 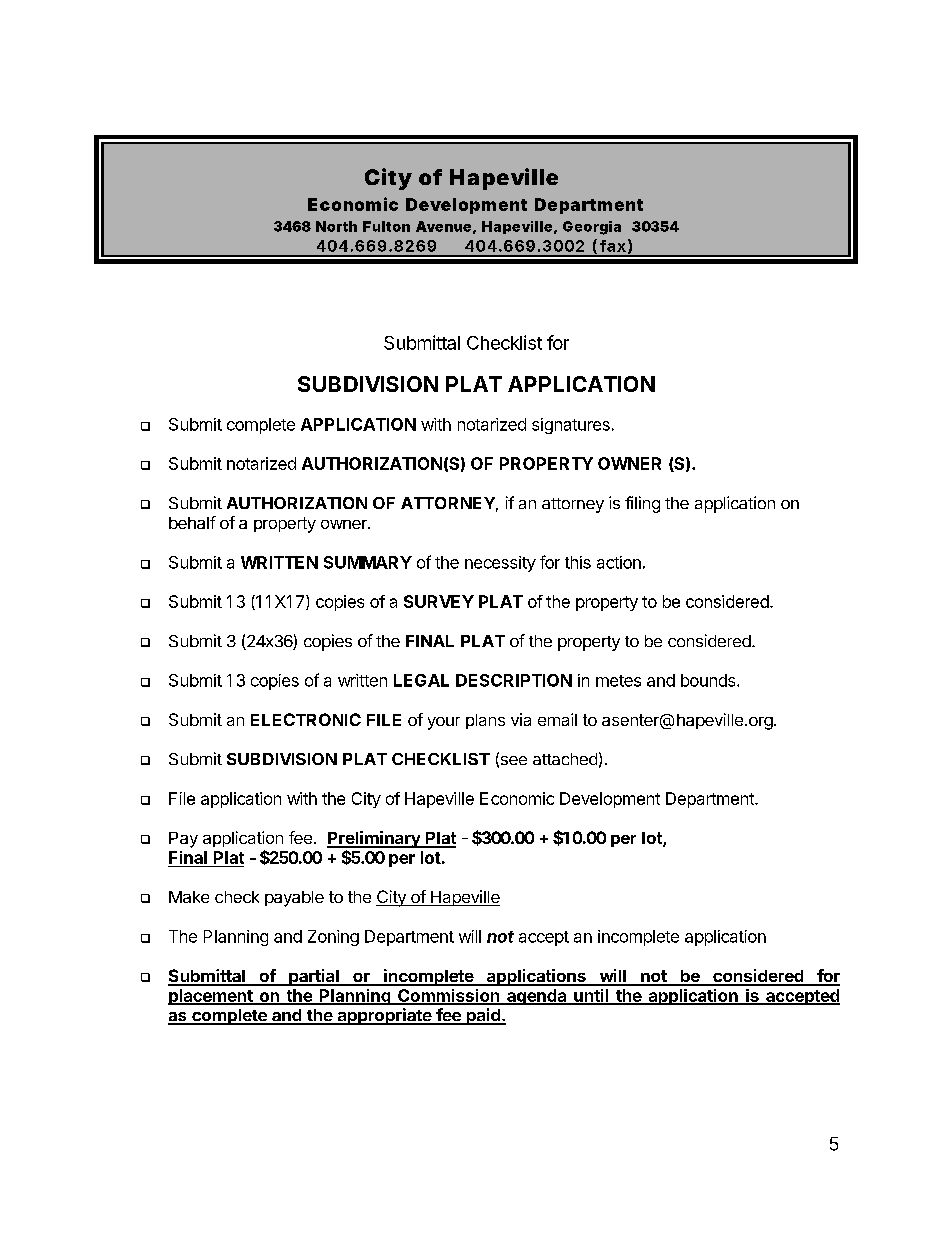 What do you see at coordinates (192, 522) in the screenshot?
I see `behalf` at bounding box center [192, 522].
